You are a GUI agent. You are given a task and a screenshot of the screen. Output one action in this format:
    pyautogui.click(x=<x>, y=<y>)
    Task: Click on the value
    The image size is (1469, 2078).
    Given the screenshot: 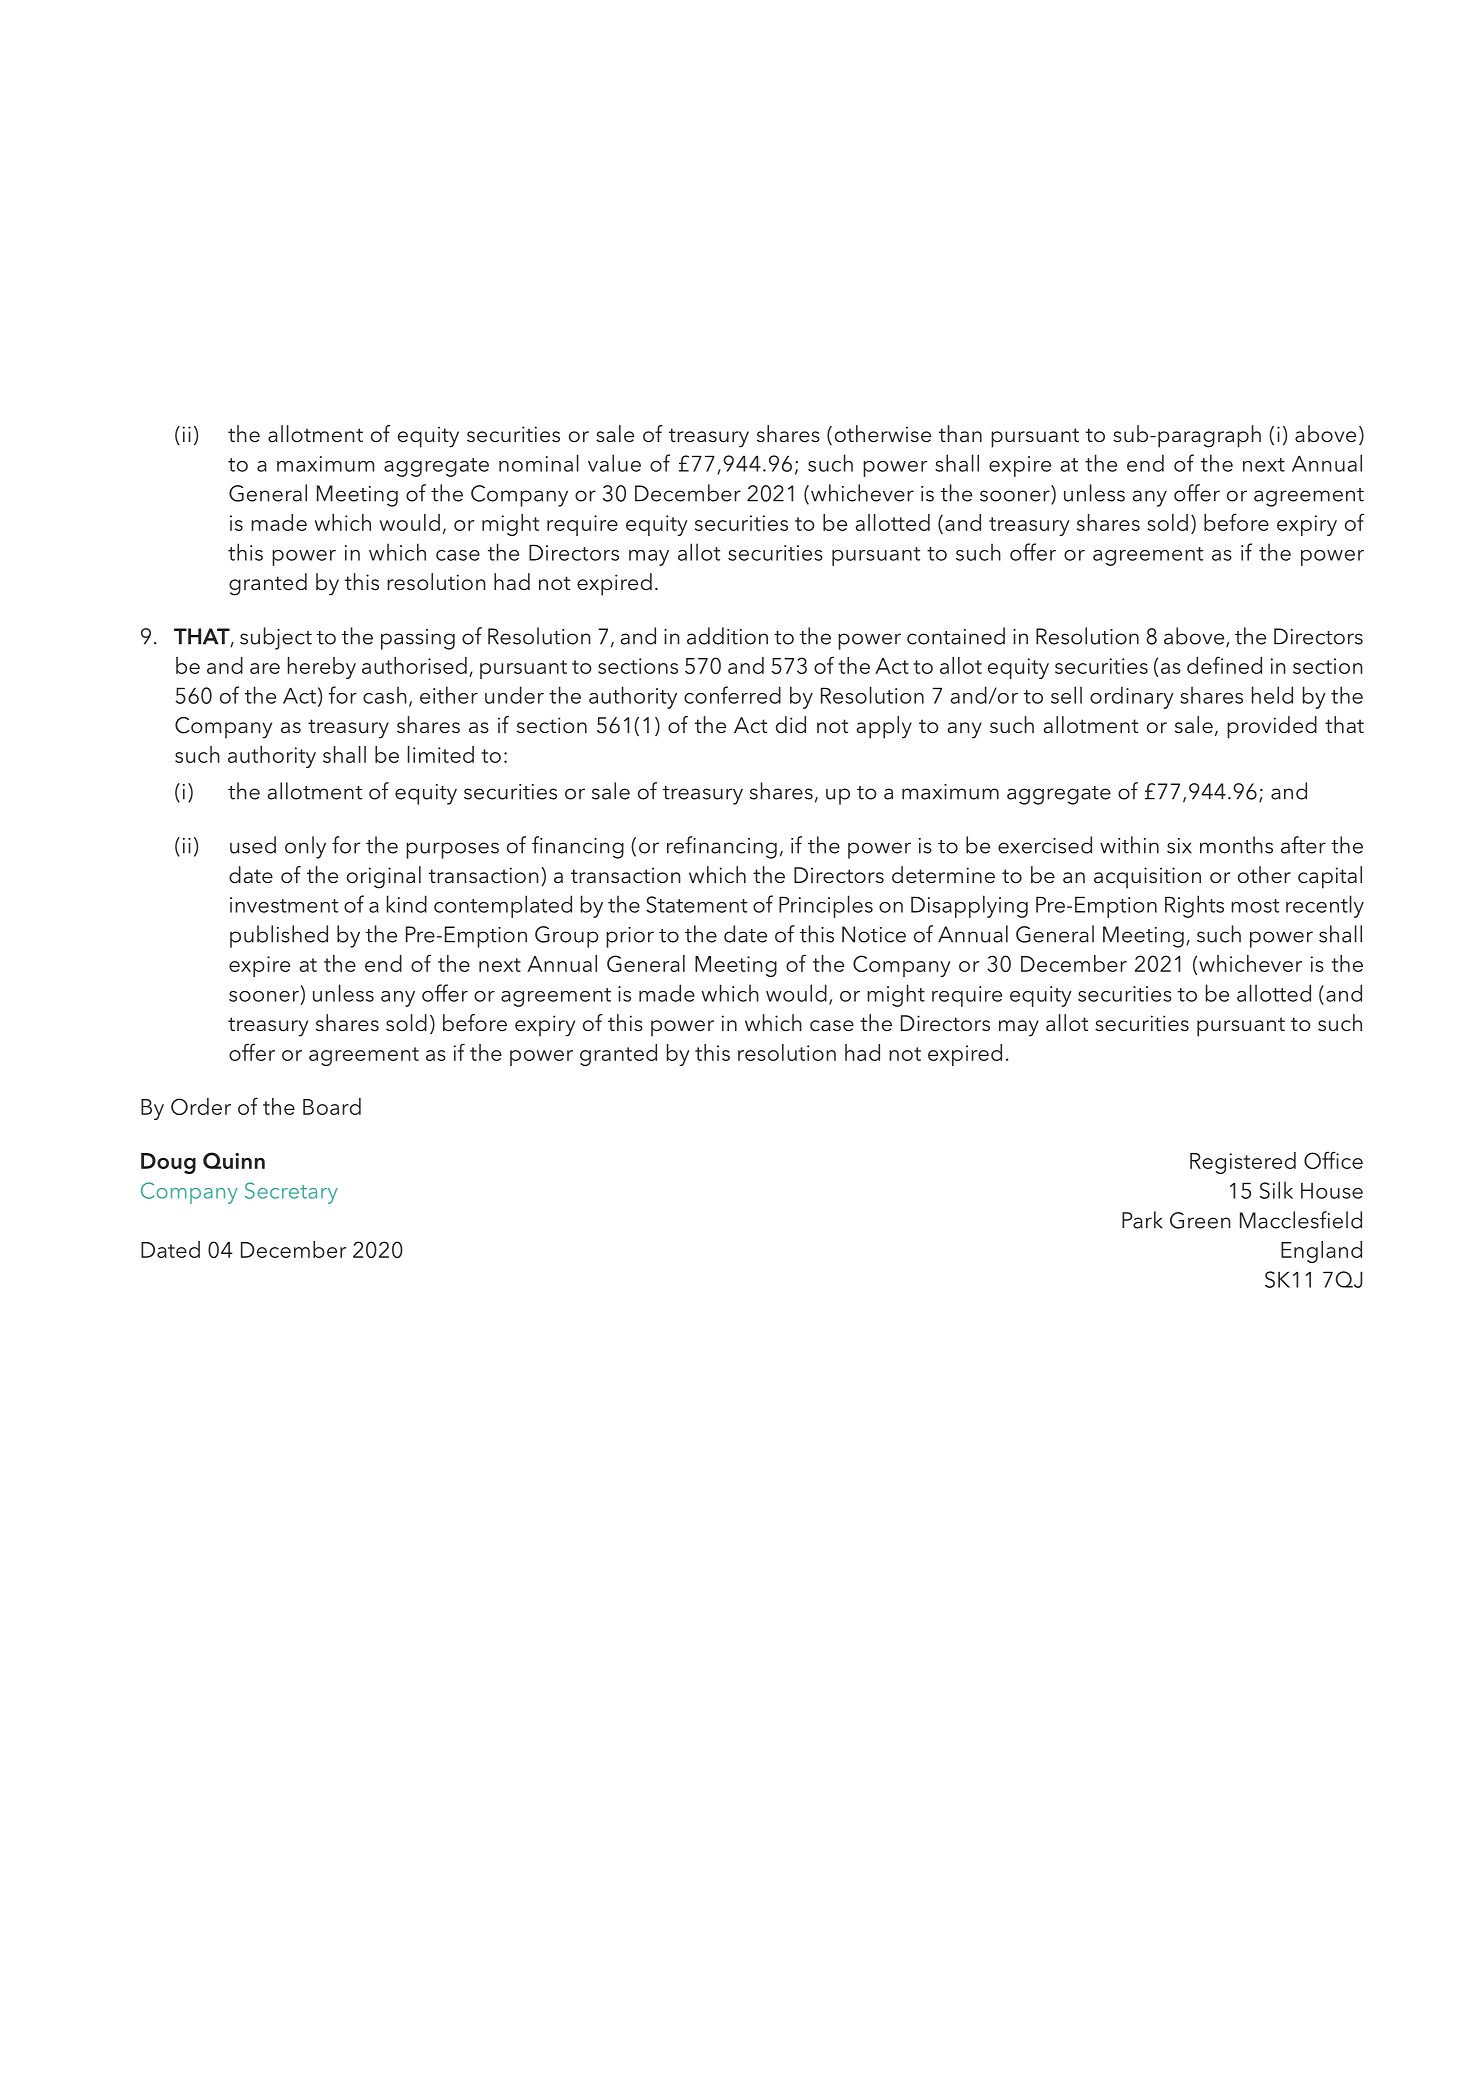 What is the action you would take?
    pyautogui.click(x=614, y=463)
